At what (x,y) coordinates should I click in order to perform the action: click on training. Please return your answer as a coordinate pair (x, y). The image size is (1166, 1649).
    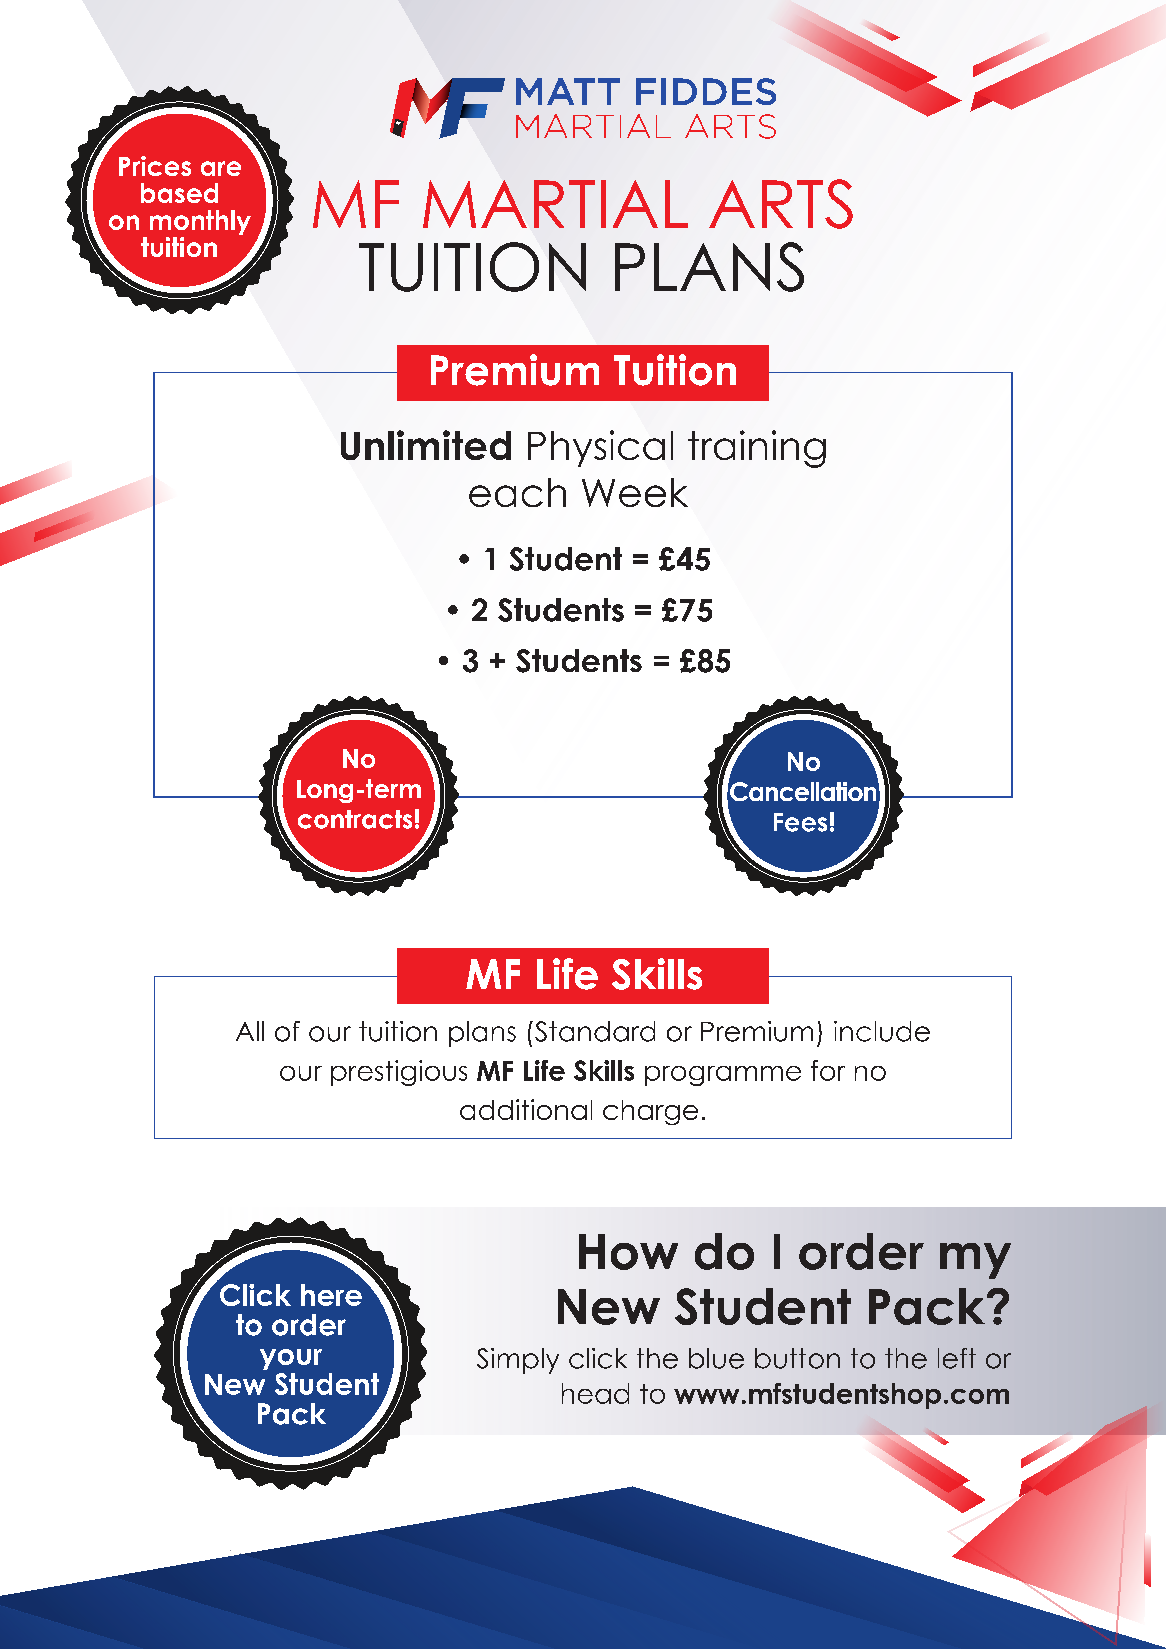
    Looking at the image, I should click on (757, 449).
